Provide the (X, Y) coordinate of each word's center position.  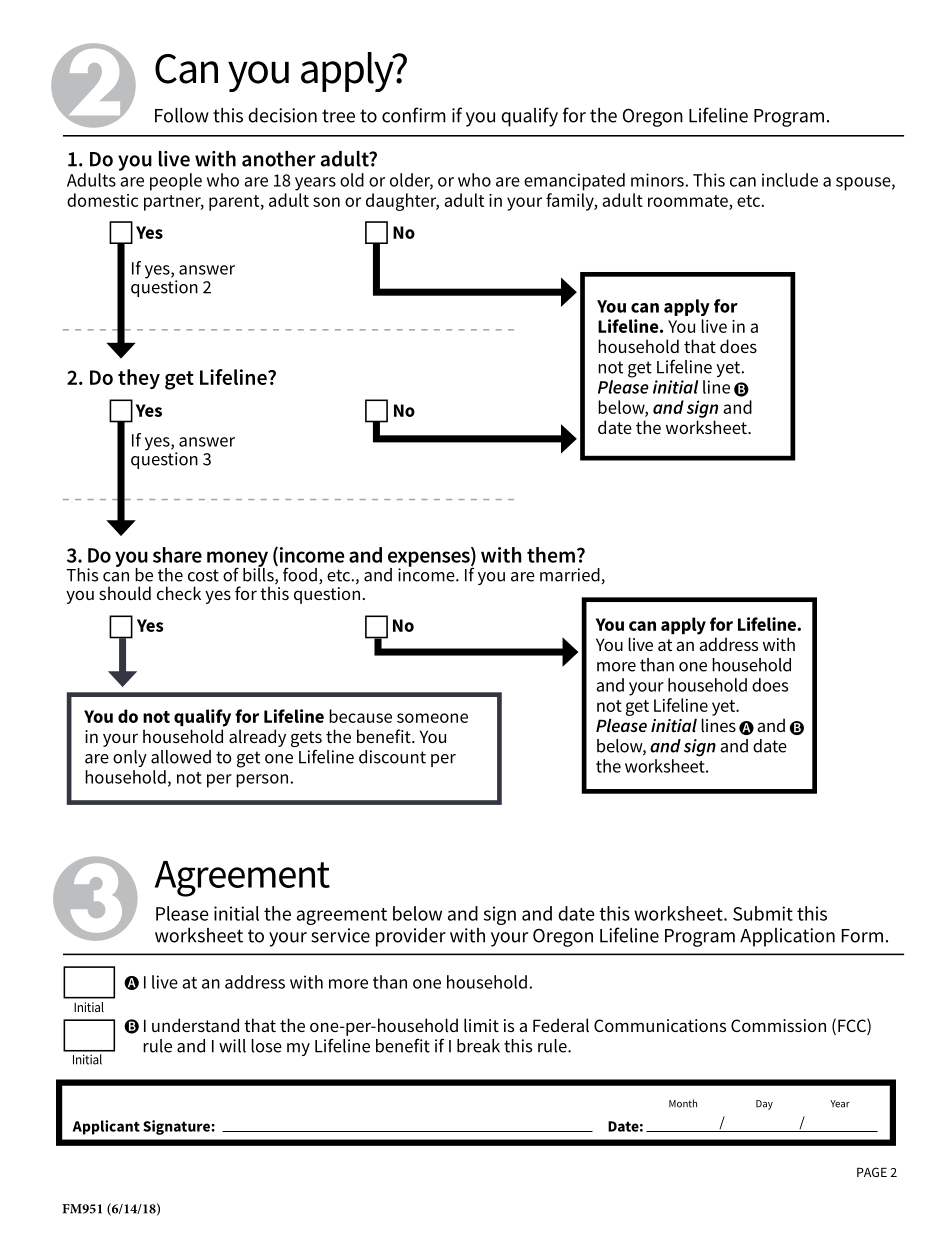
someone (432, 718)
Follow (182, 115)
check (179, 593)
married (570, 575)
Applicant (106, 1127)
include (790, 180)
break (478, 1046)
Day (764, 1105)
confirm (414, 115)
